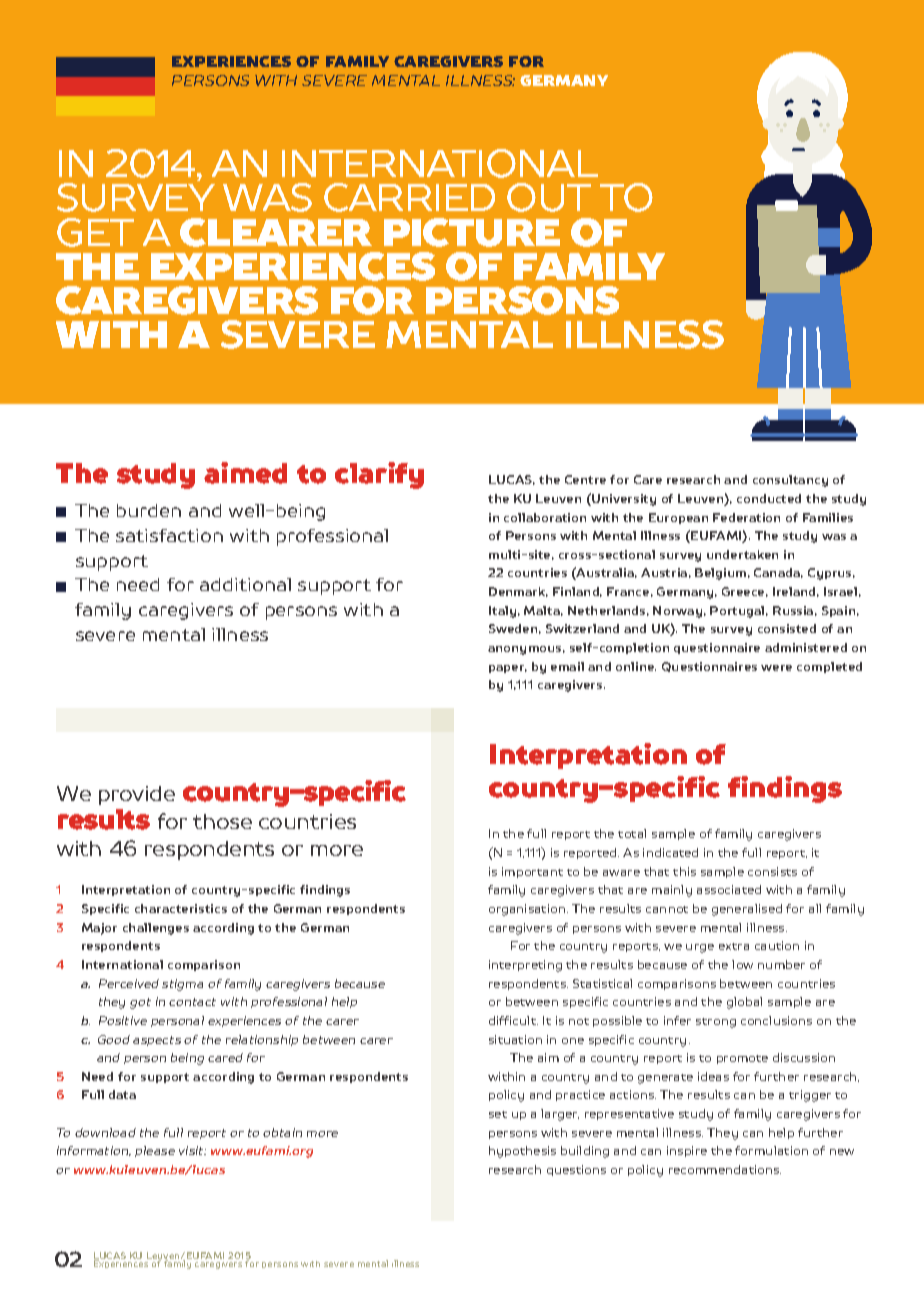 The image size is (924, 1308). What do you see at coordinates (790, 481) in the document?
I see `consultancy` at bounding box center [790, 481].
